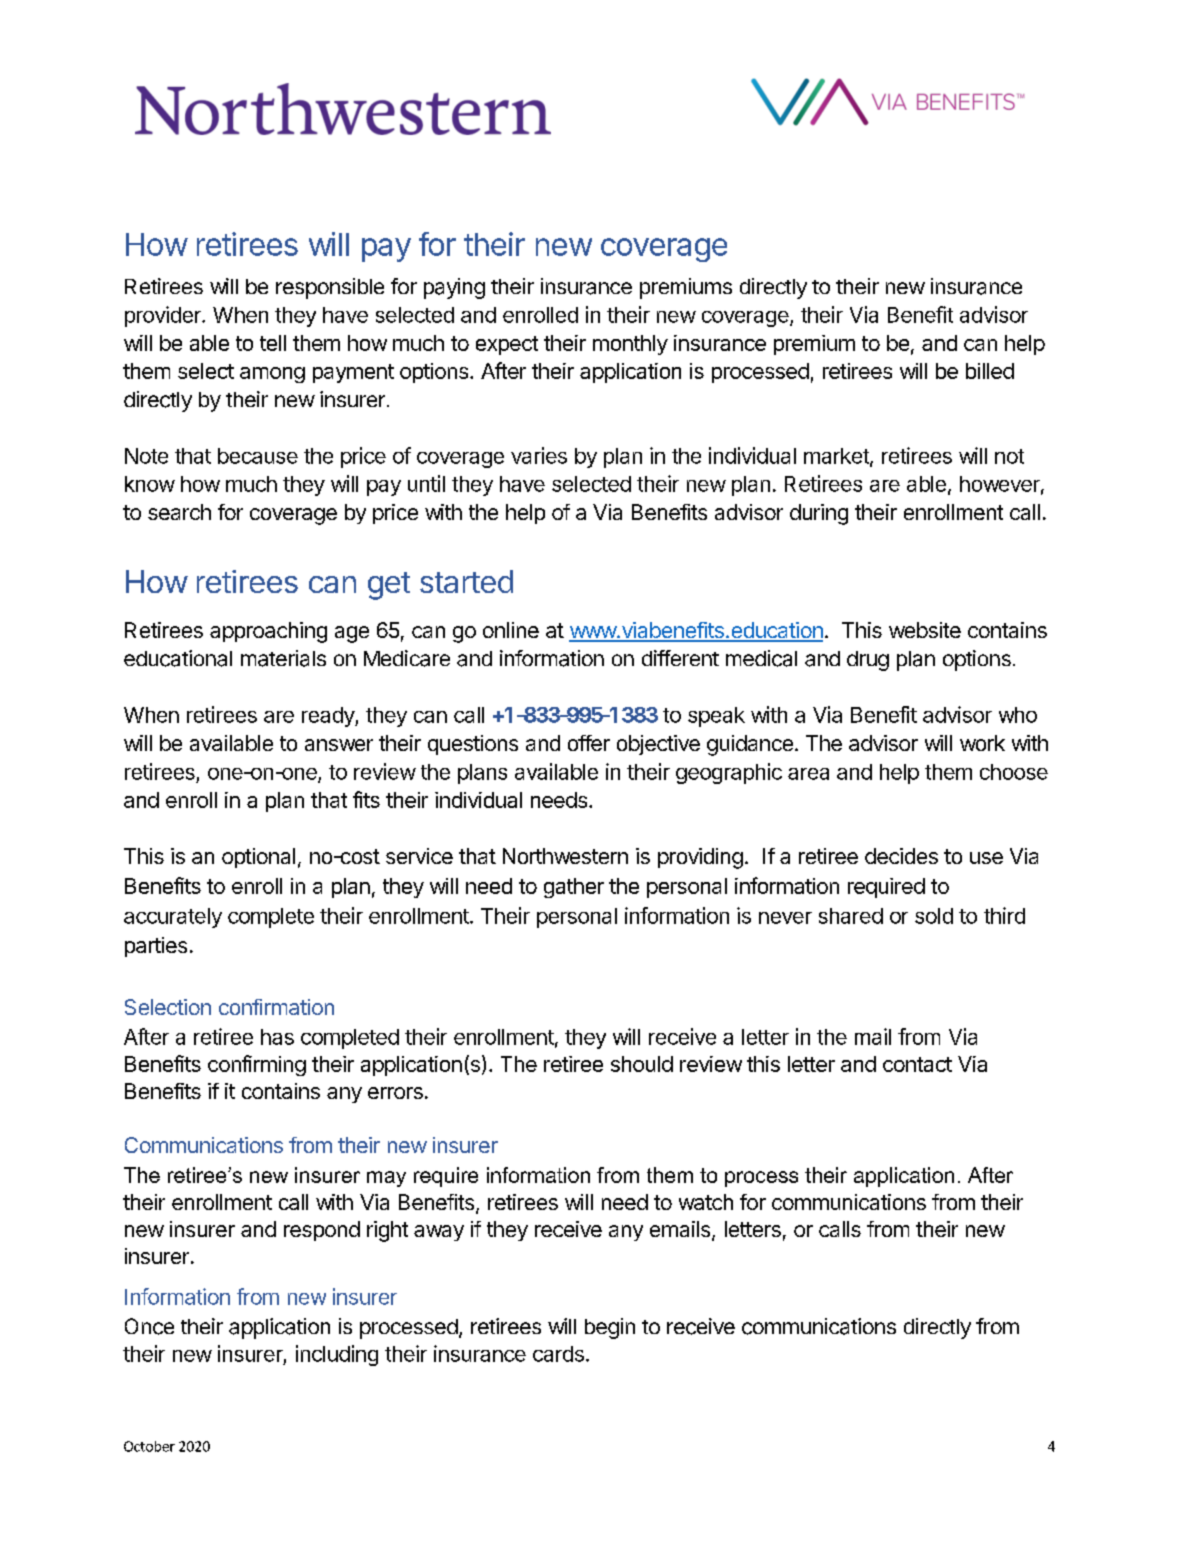  I want to click on cards, so click(558, 1354).
